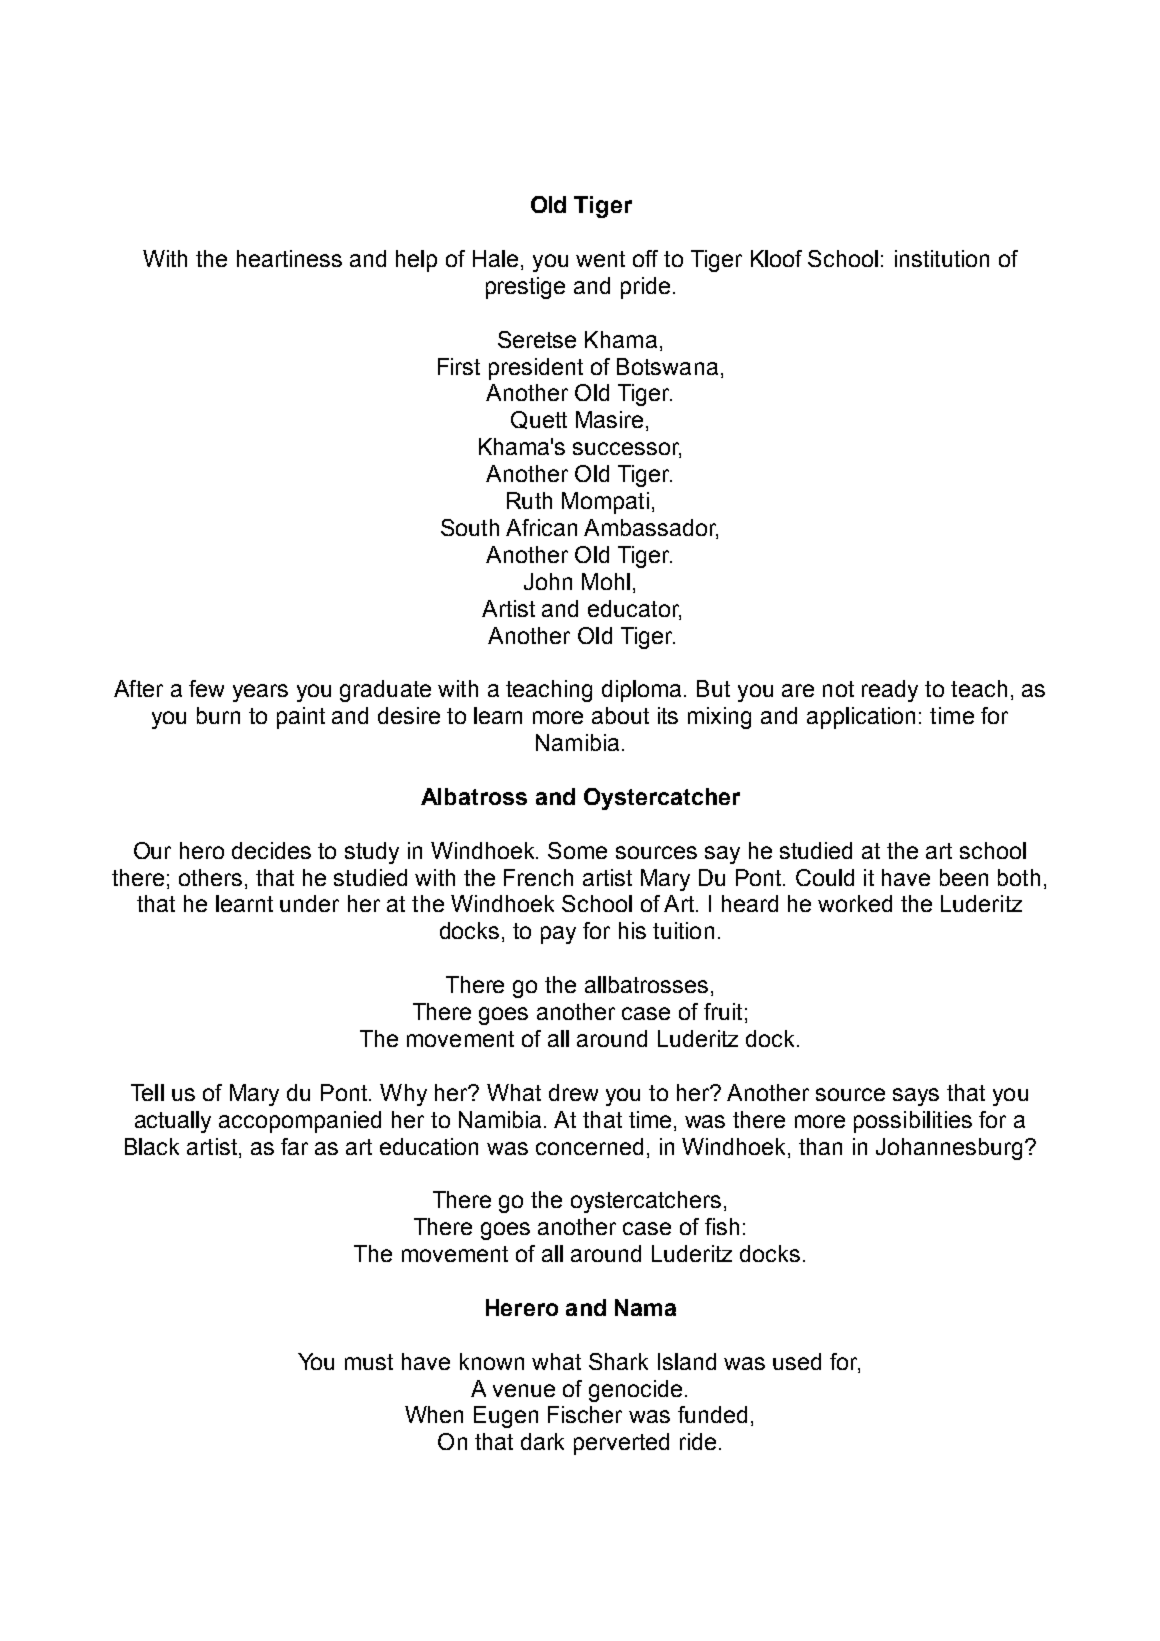 The width and height of the screenshot is (1160, 1641). Describe the element at coordinates (942, 258) in the screenshot. I see `institution` at that location.
